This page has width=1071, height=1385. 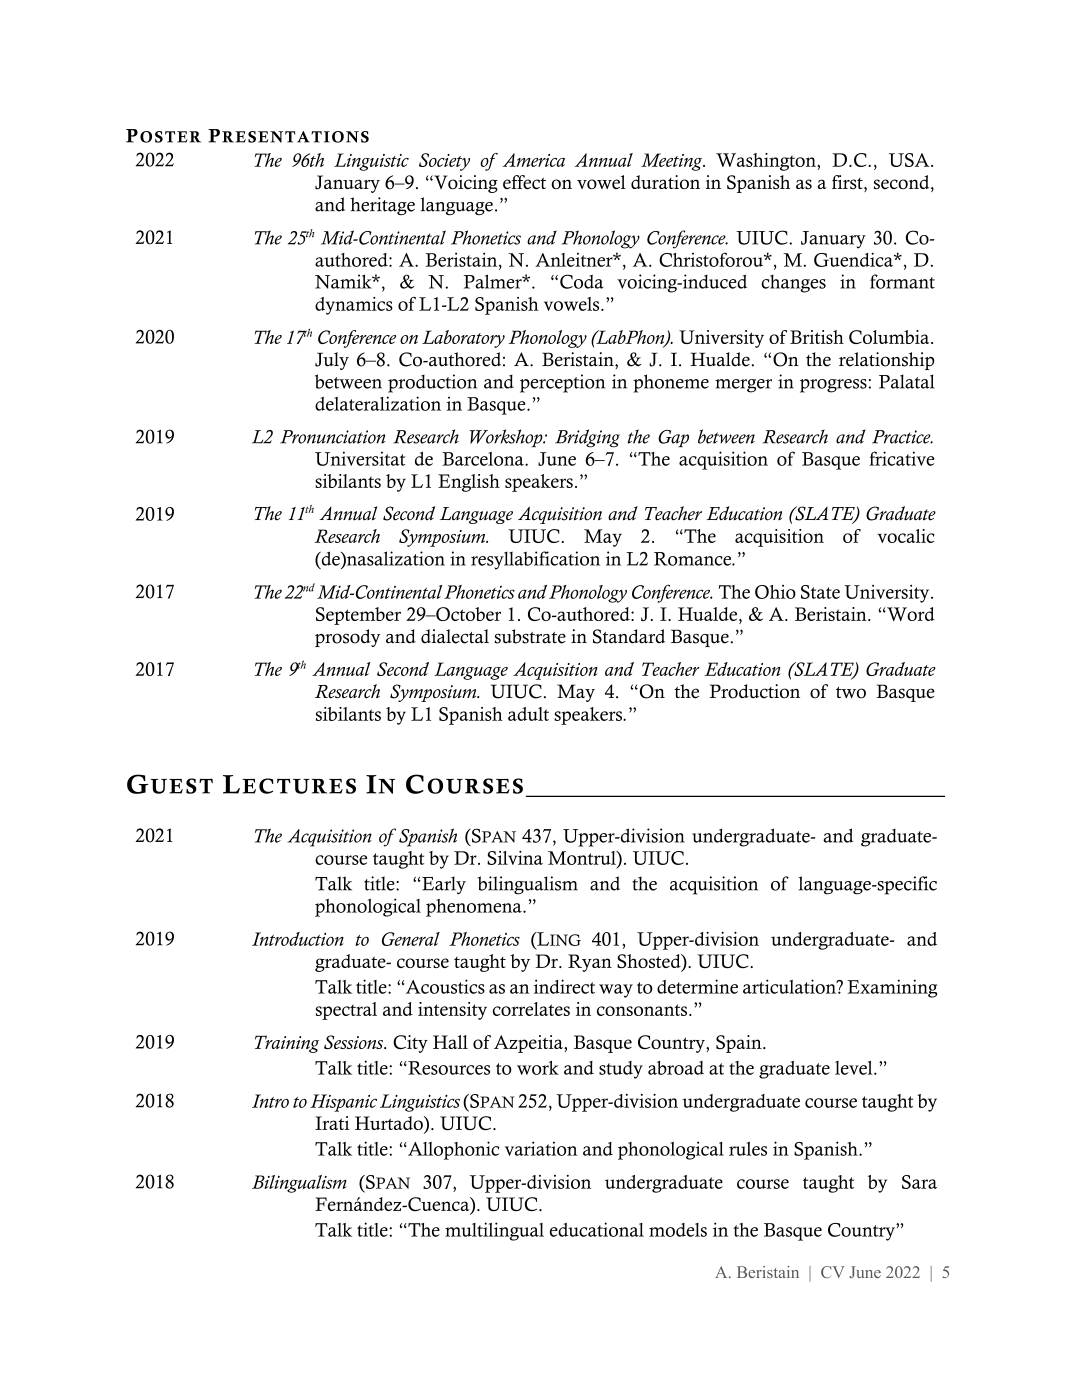 I want to click on heritage, so click(x=382, y=206).
